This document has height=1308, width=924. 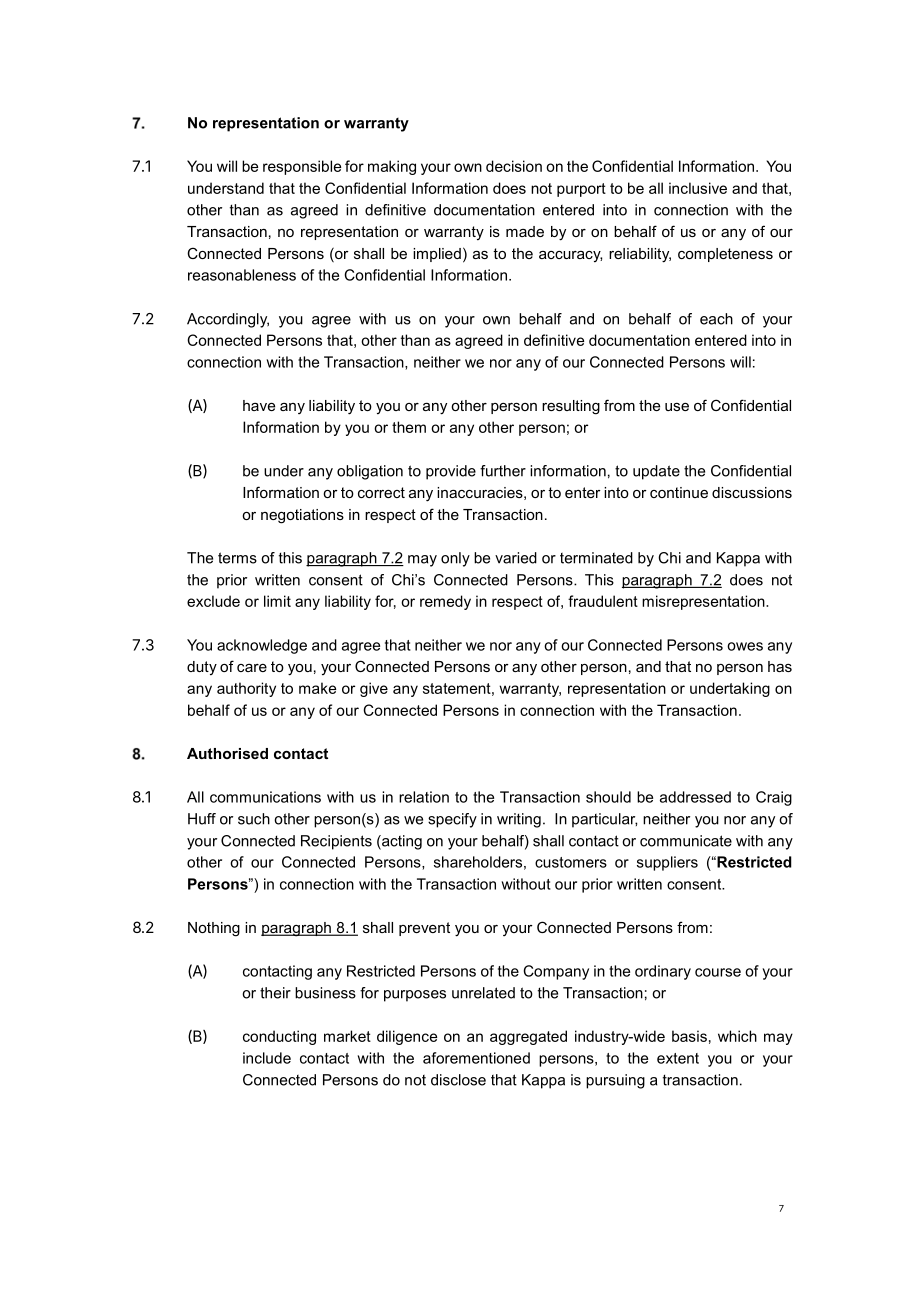 I want to click on decision, so click(x=514, y=166).
